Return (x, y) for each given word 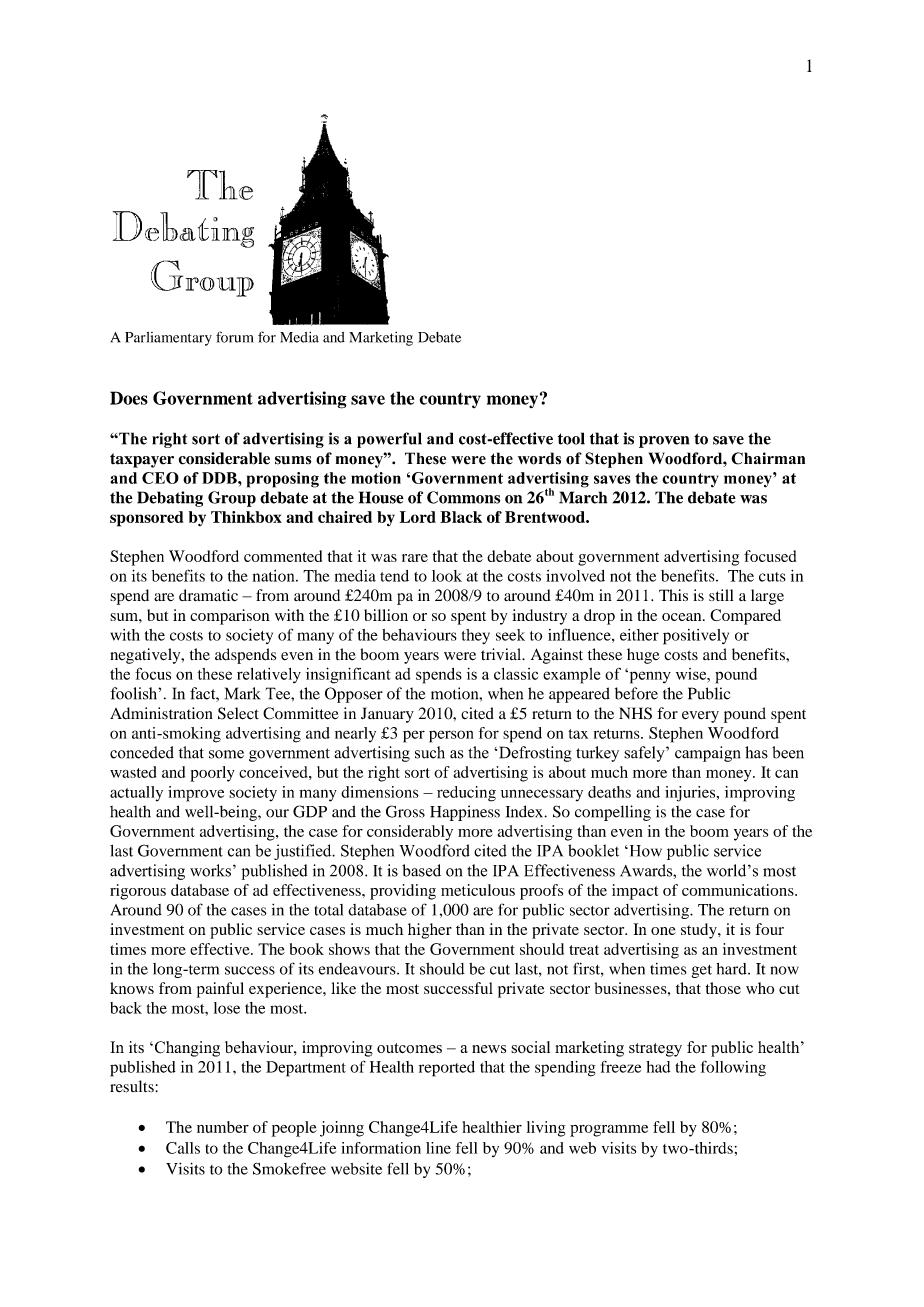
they (476, 636)
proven (664, 442)
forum (235, 337)
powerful (389, 440)
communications (739, 890)
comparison (230, 617)
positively (696, 637)
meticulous (478, 890)
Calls (183, 1148)
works (210, 870)
